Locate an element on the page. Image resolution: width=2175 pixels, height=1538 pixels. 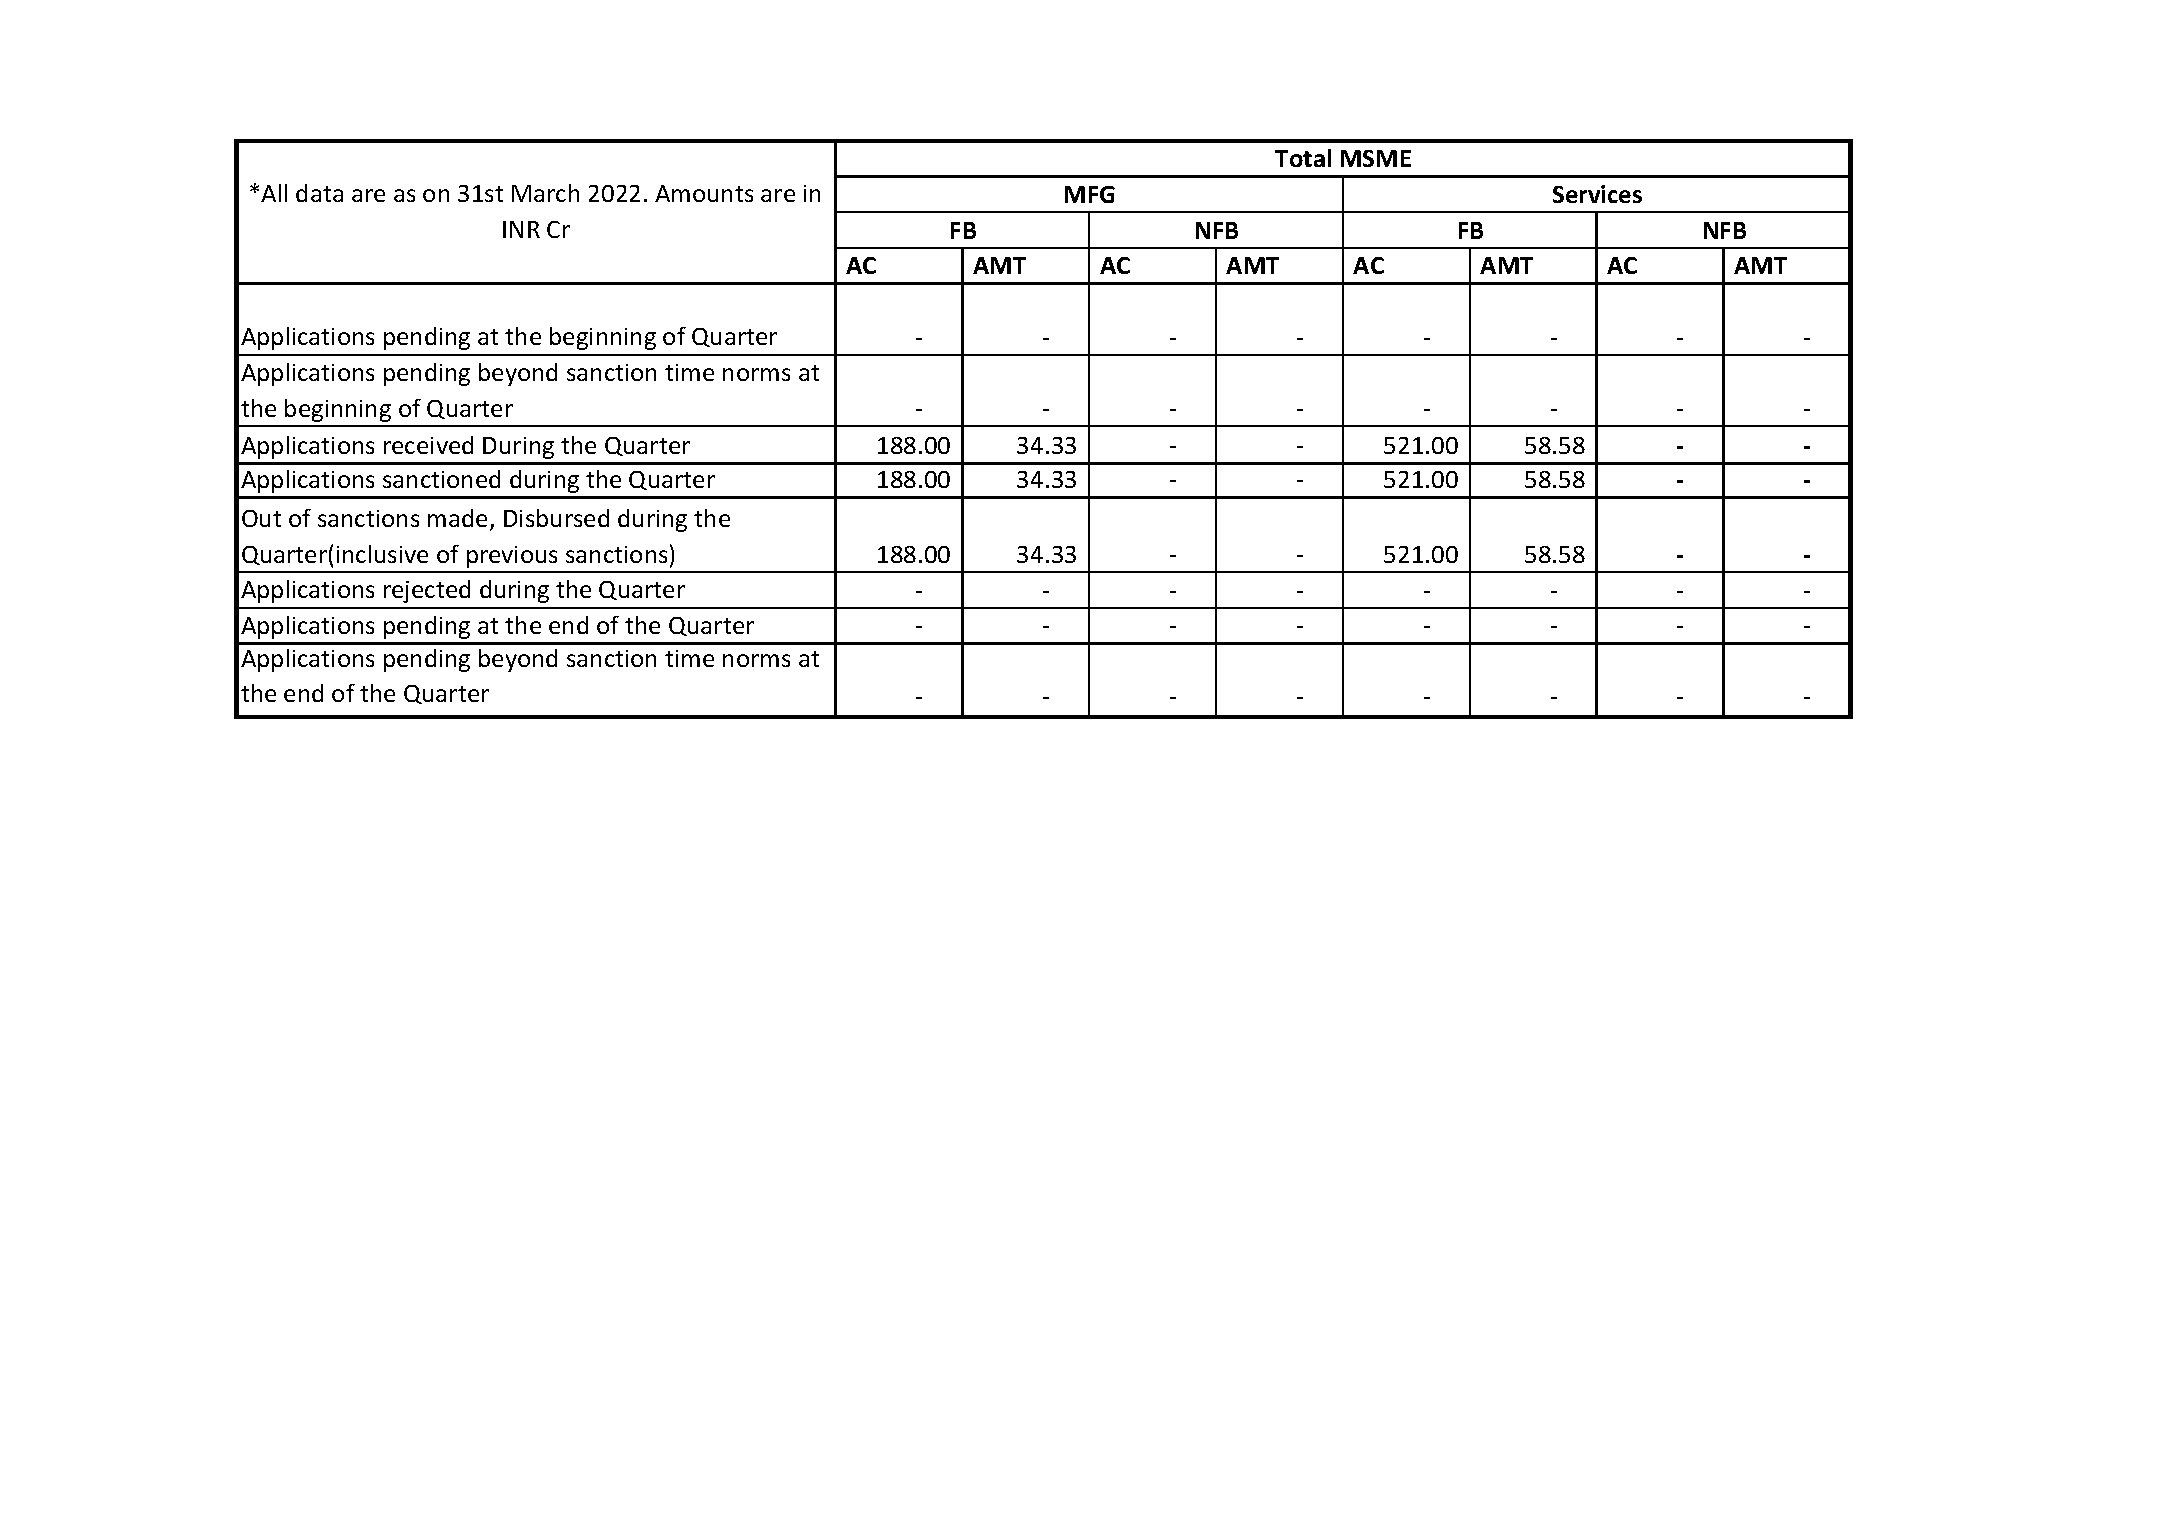
All is located at coordinates (274, 193).
